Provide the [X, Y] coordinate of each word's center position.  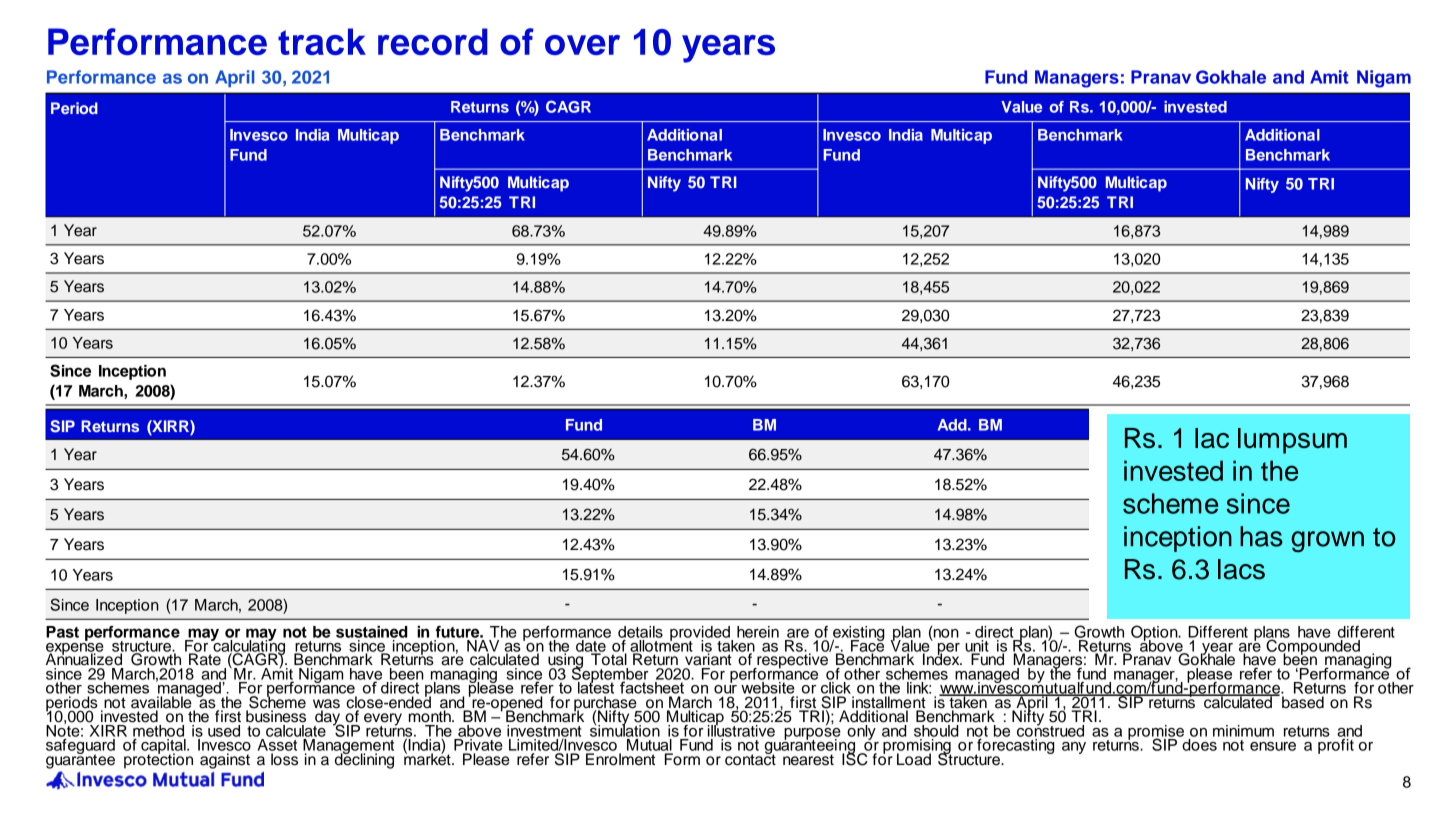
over [582, 45]
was [326, 705]
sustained [372, 632]
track [322, 41]
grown [1327, 541]
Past [62, 632]
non [945, 632]
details [640, 632]
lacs [1241, 569]
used [224, 731]
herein [758, 632]
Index [942, 658]
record [433, 41]
